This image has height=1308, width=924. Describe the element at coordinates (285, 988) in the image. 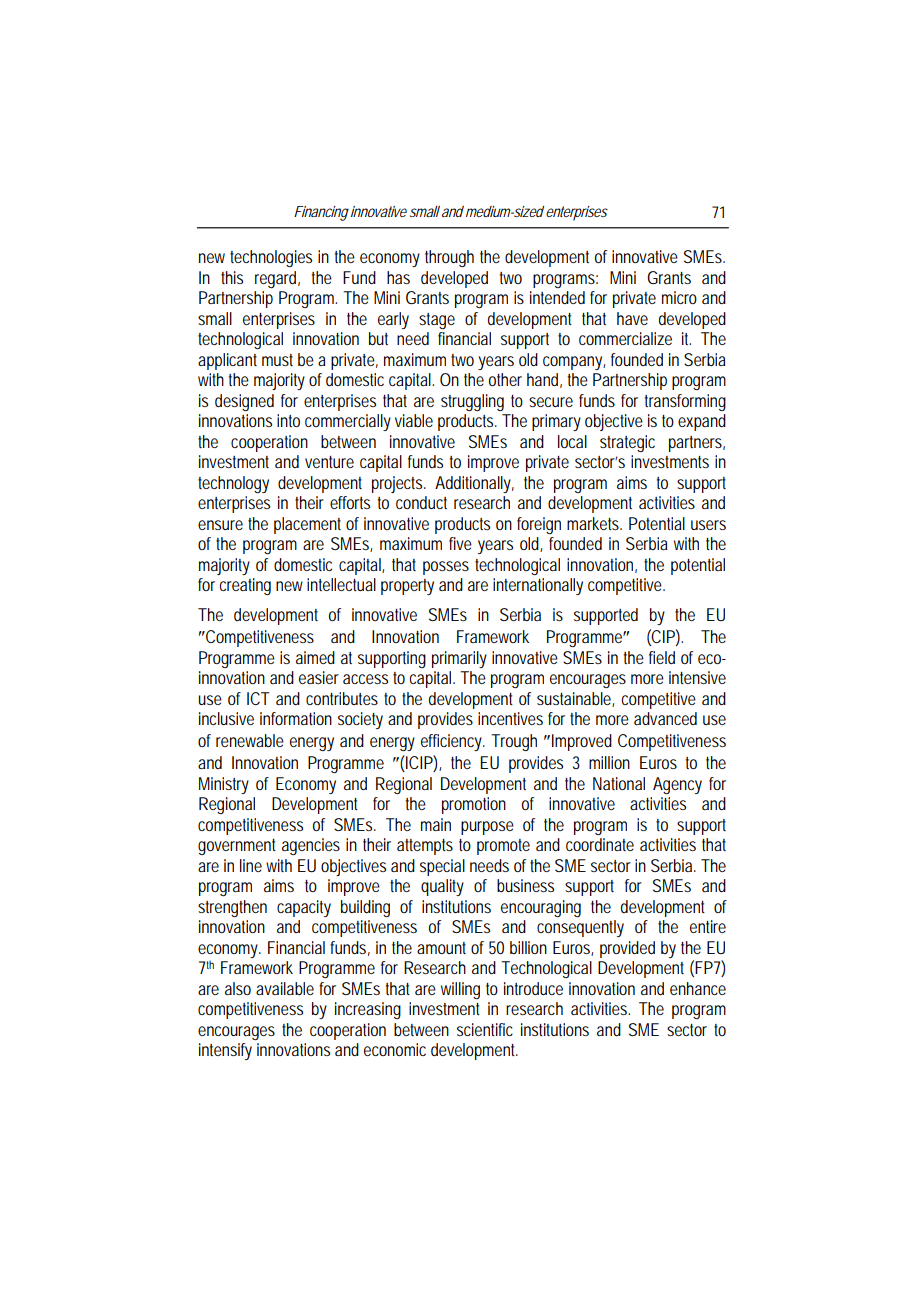

I see `available` at that location.
